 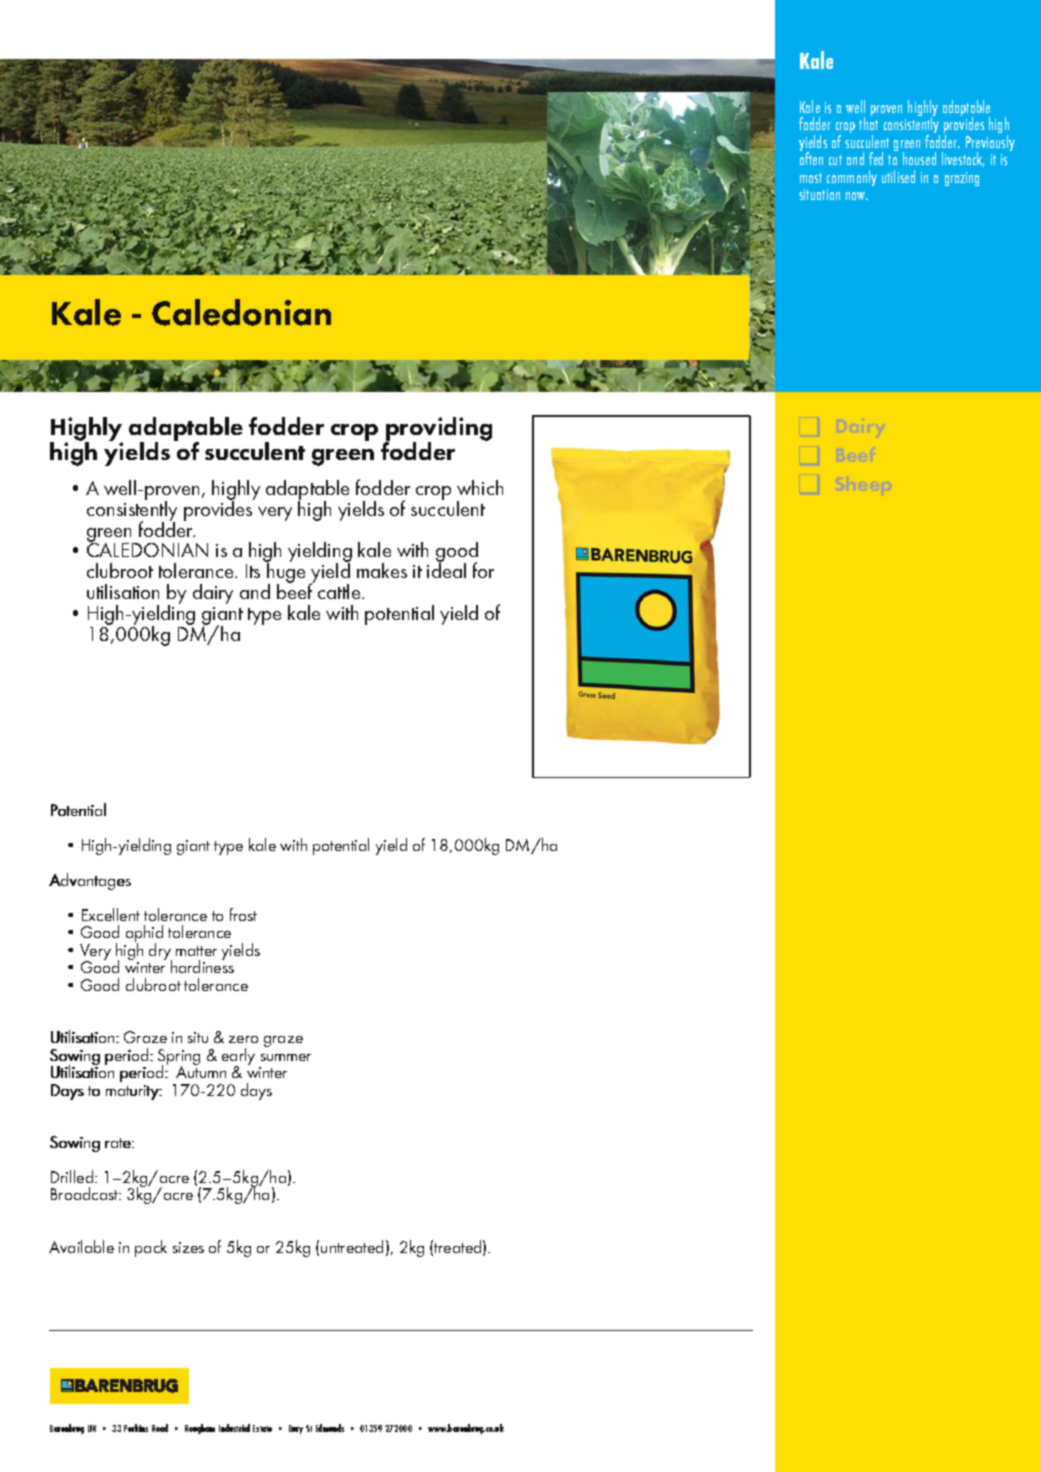 I want to click on fed, so click(x=876, y=158).
